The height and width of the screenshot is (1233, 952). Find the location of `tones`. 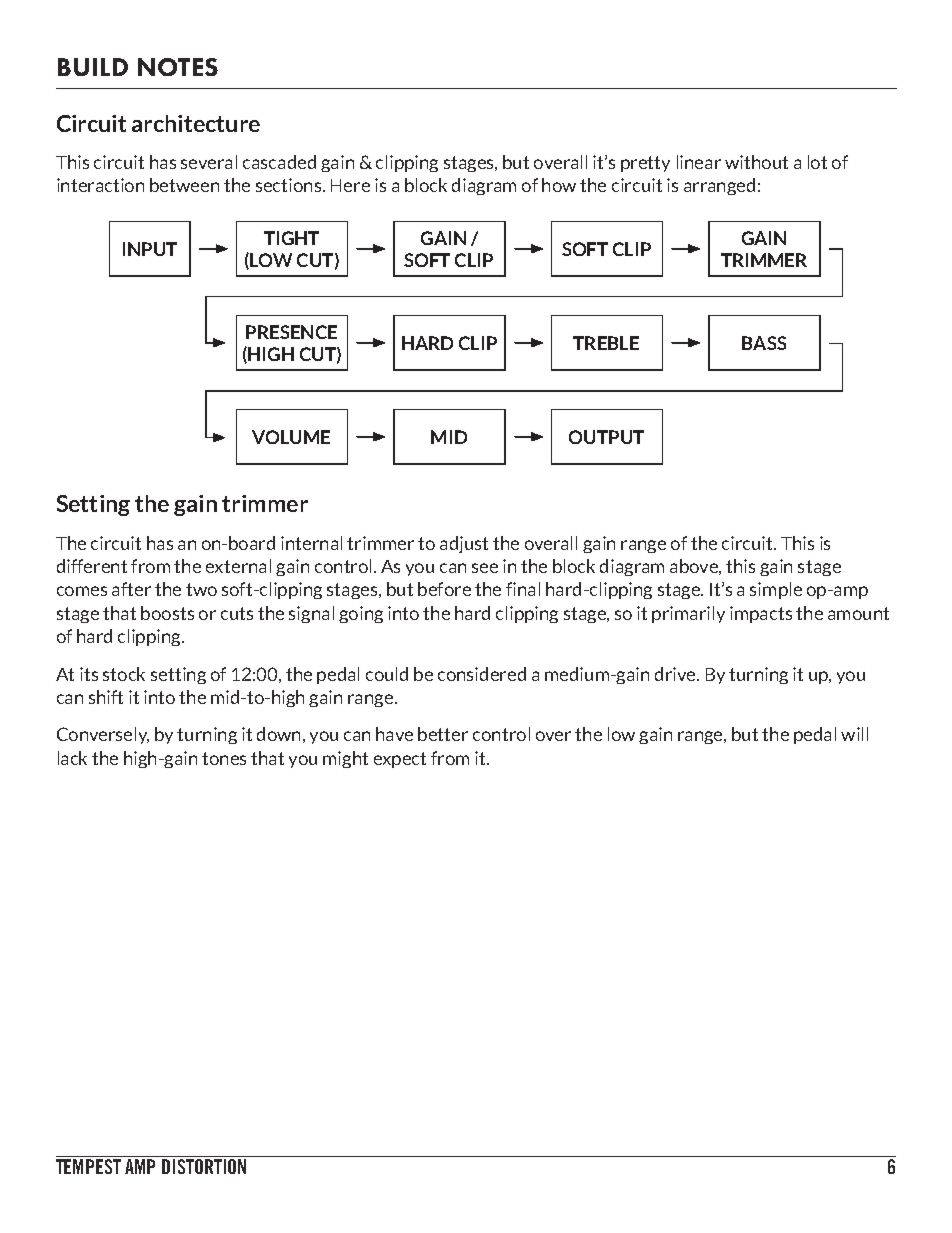

tones is located at coordinates (224, 758).
